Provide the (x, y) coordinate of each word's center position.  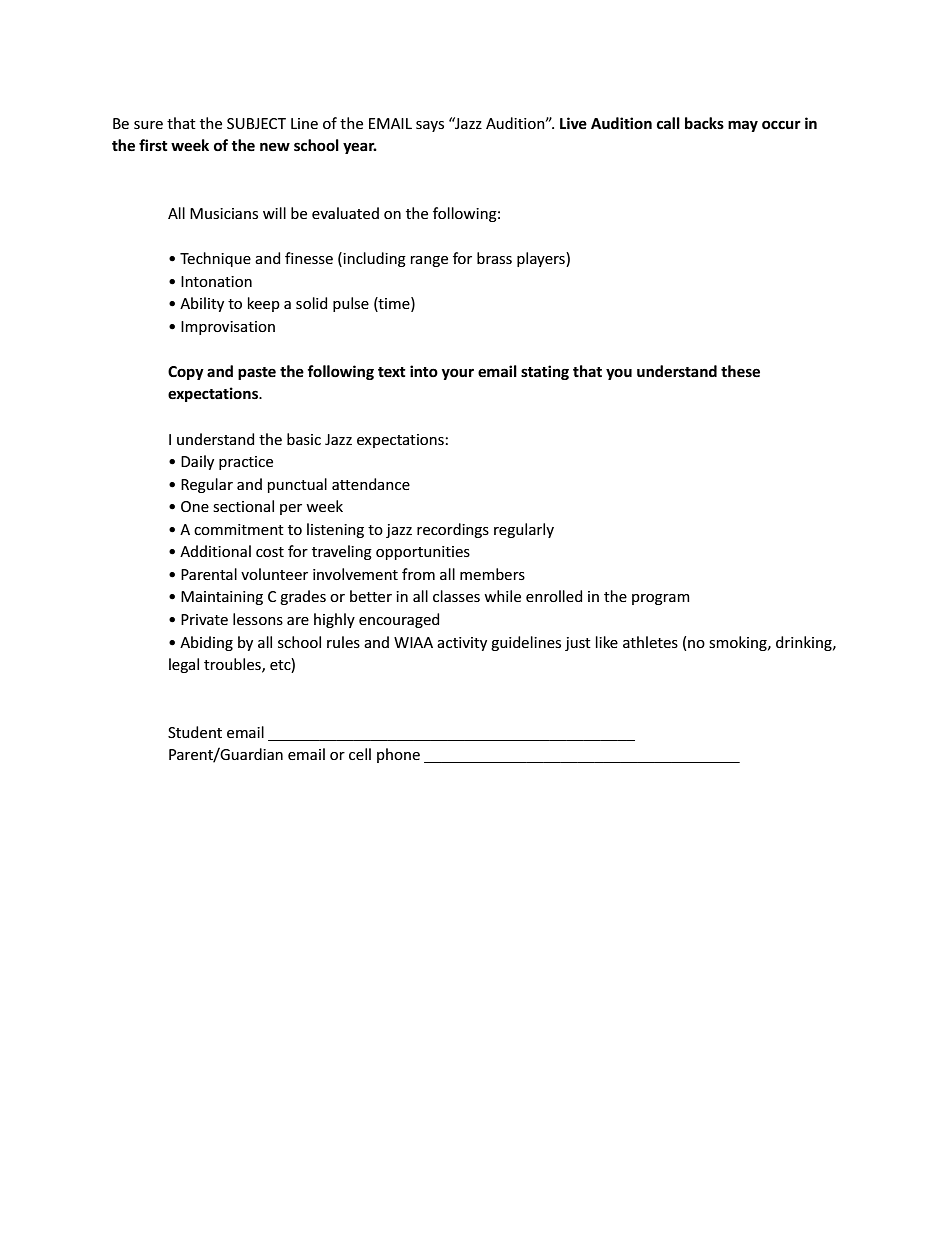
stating (545, 372)
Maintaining (222, 598)
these (740, 371)
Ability (202, 304)
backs (704, 123)
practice (246, 463)
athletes (650, 642)
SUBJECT (256, 123)
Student (195, 732)
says (430, 126)
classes (456, 596)
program (661, 599)
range (429, 261)
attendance (371, 484)
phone (398, 755)
